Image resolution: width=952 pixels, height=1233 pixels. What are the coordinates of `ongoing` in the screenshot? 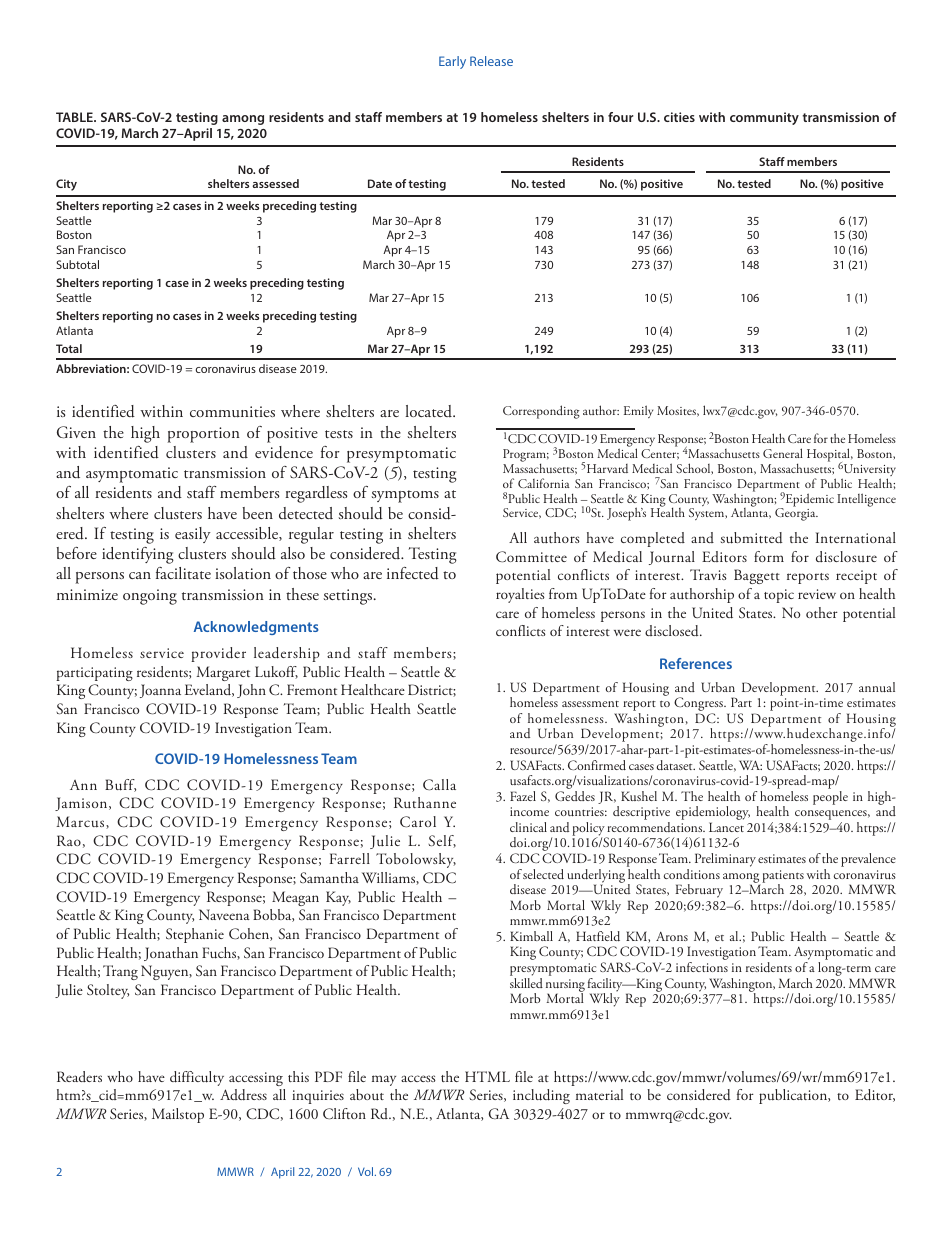 It's located at (150, 597).
